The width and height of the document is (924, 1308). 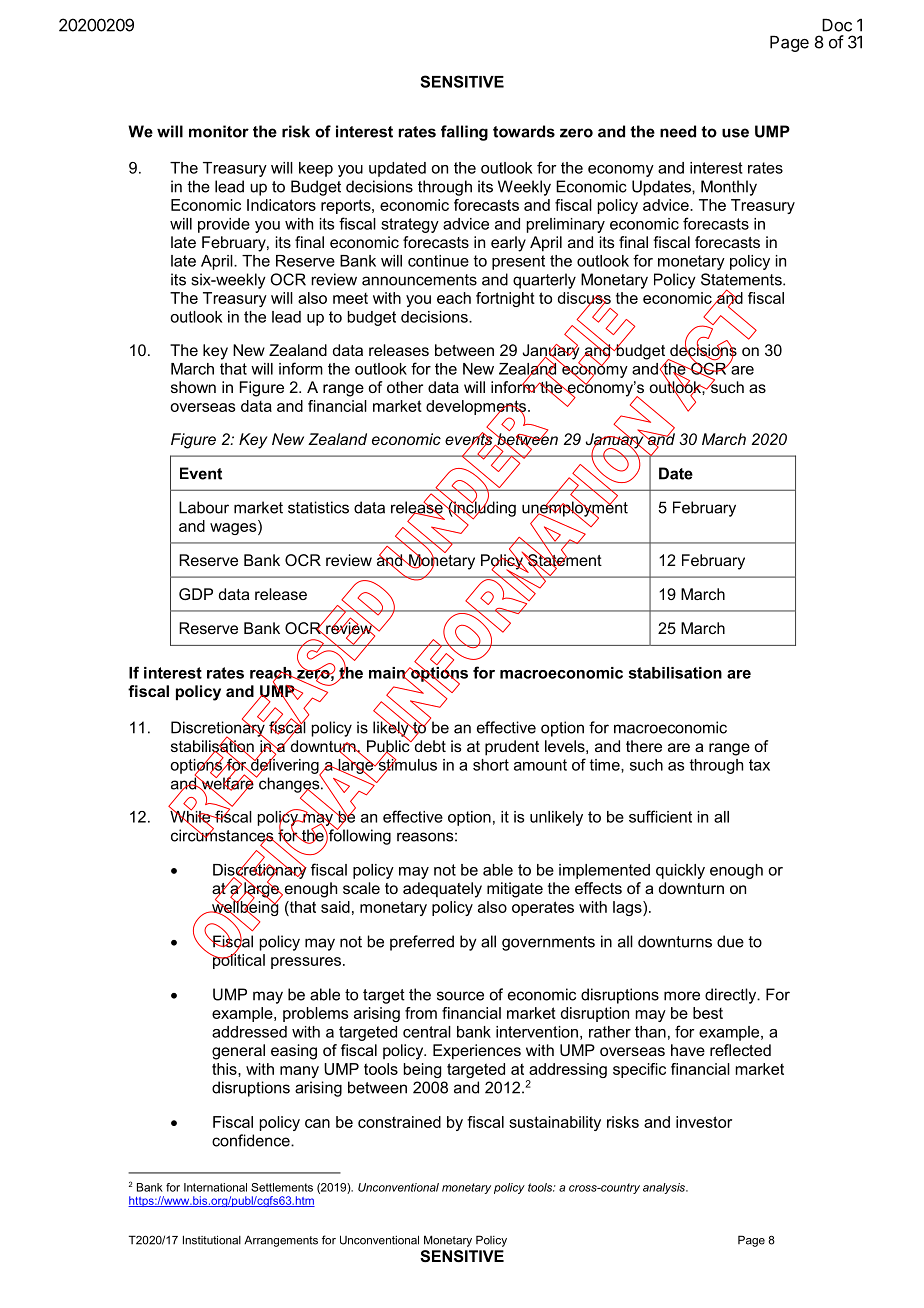 I want to click on use, so click(x=735, y=133).
